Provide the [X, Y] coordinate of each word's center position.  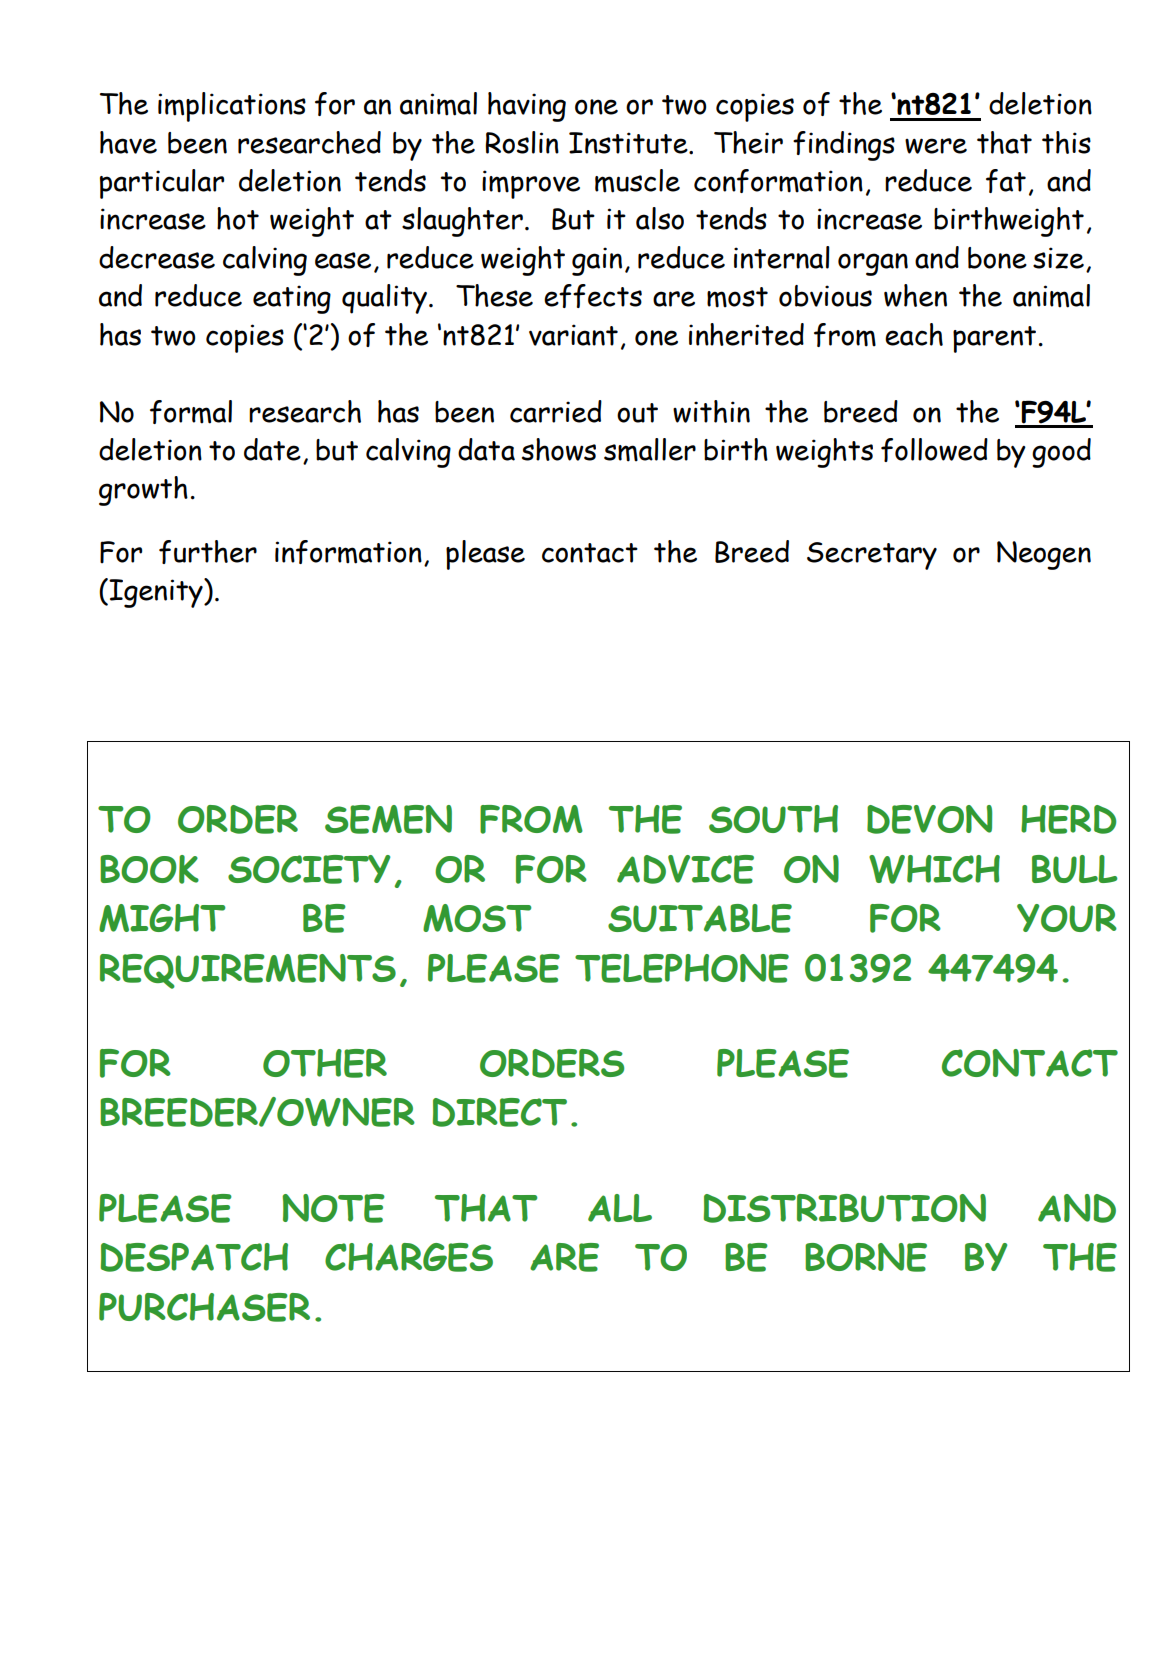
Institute [629, 143]
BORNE [866, 1257]
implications [232, 107]
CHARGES [409, 1257]
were [936, 146]
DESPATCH [194, 1257]
